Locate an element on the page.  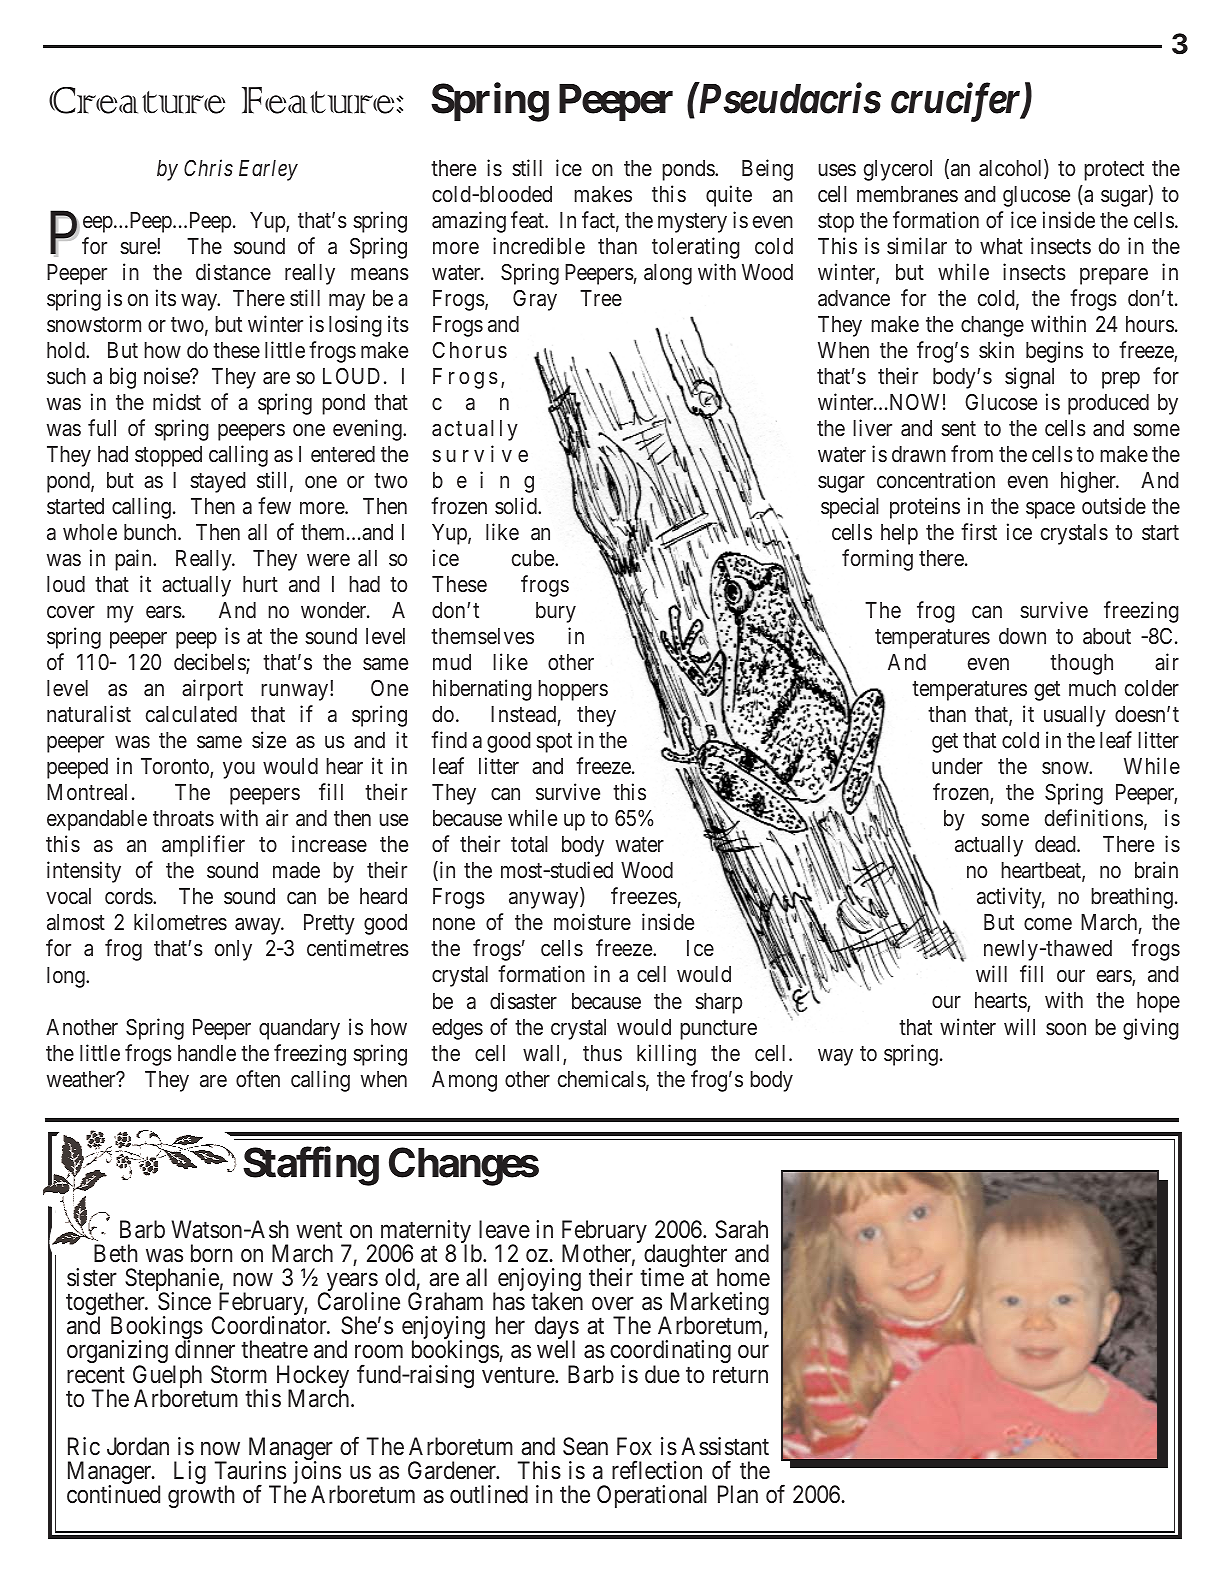
down is located at coordinates (1022, 636).
